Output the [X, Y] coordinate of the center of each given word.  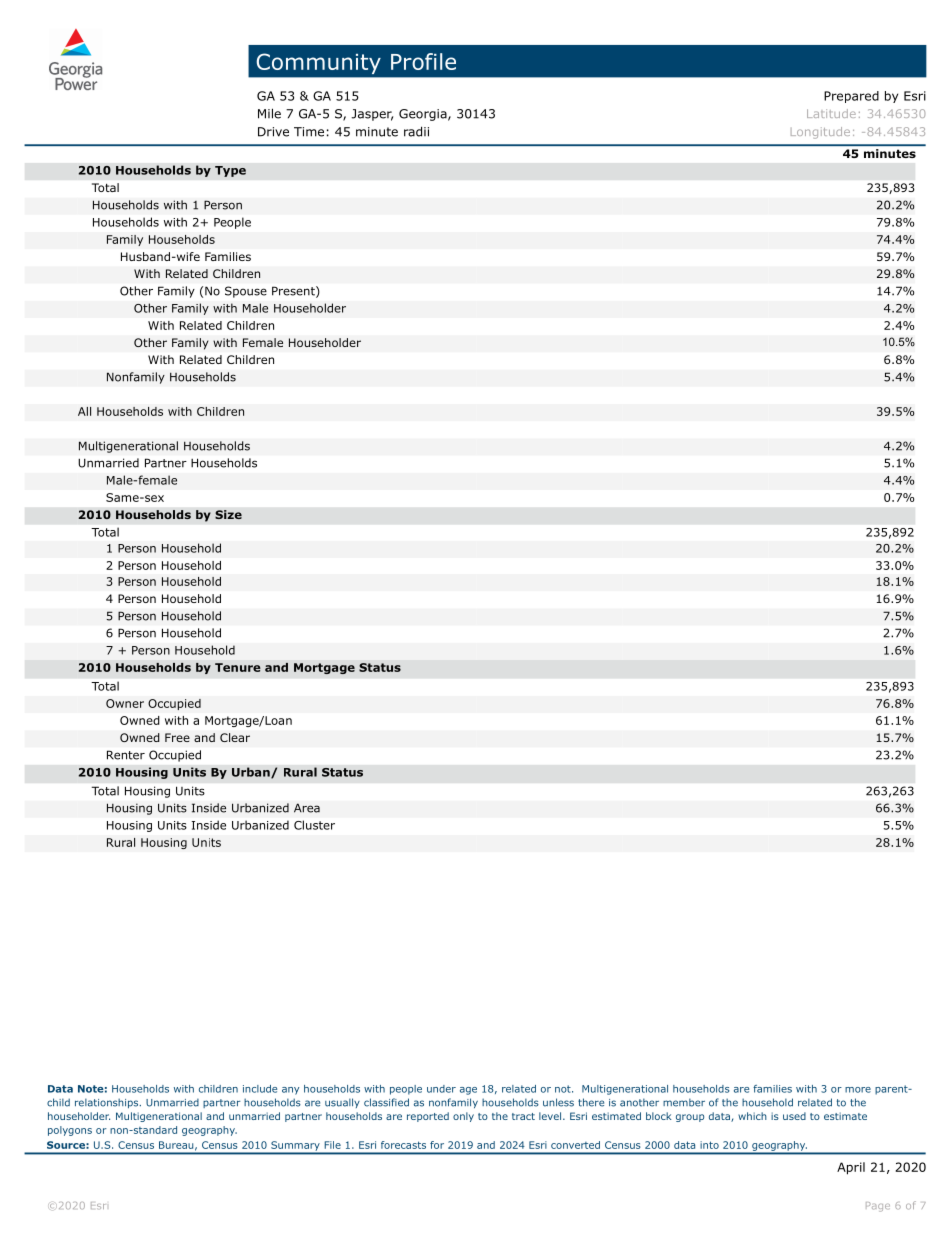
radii [416, 131]
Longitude [820, 133]
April [851, 1168]
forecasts [403, 1145]
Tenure [238, 667]
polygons [70, 1131]
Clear [235, 737]
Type [230, 171]
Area [307, 808]
